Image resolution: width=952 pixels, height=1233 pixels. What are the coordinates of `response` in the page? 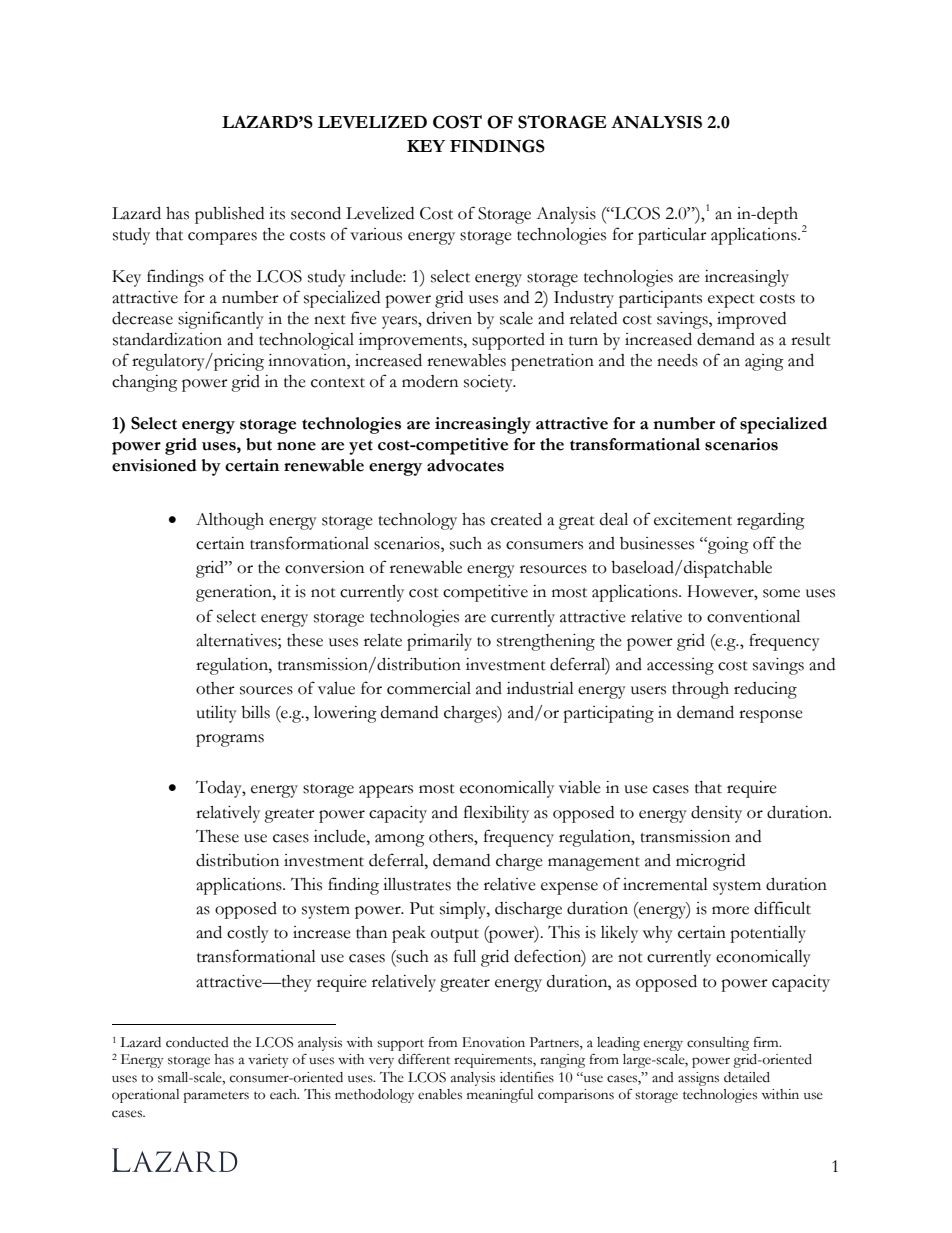 It's located at (771, 716).
